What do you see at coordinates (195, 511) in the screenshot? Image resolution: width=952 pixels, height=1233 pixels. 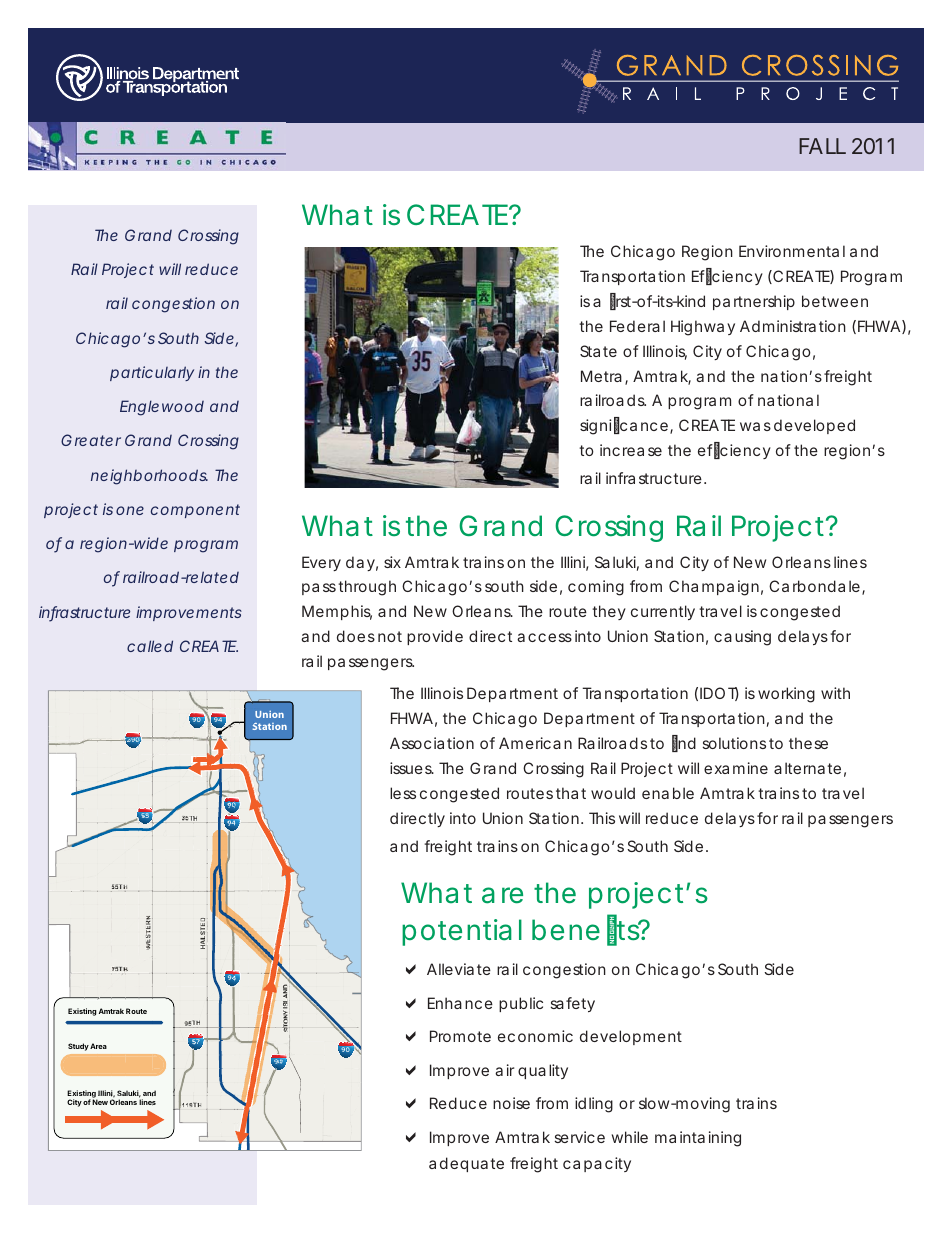 I see `component` at bounding box center [195, 511].
